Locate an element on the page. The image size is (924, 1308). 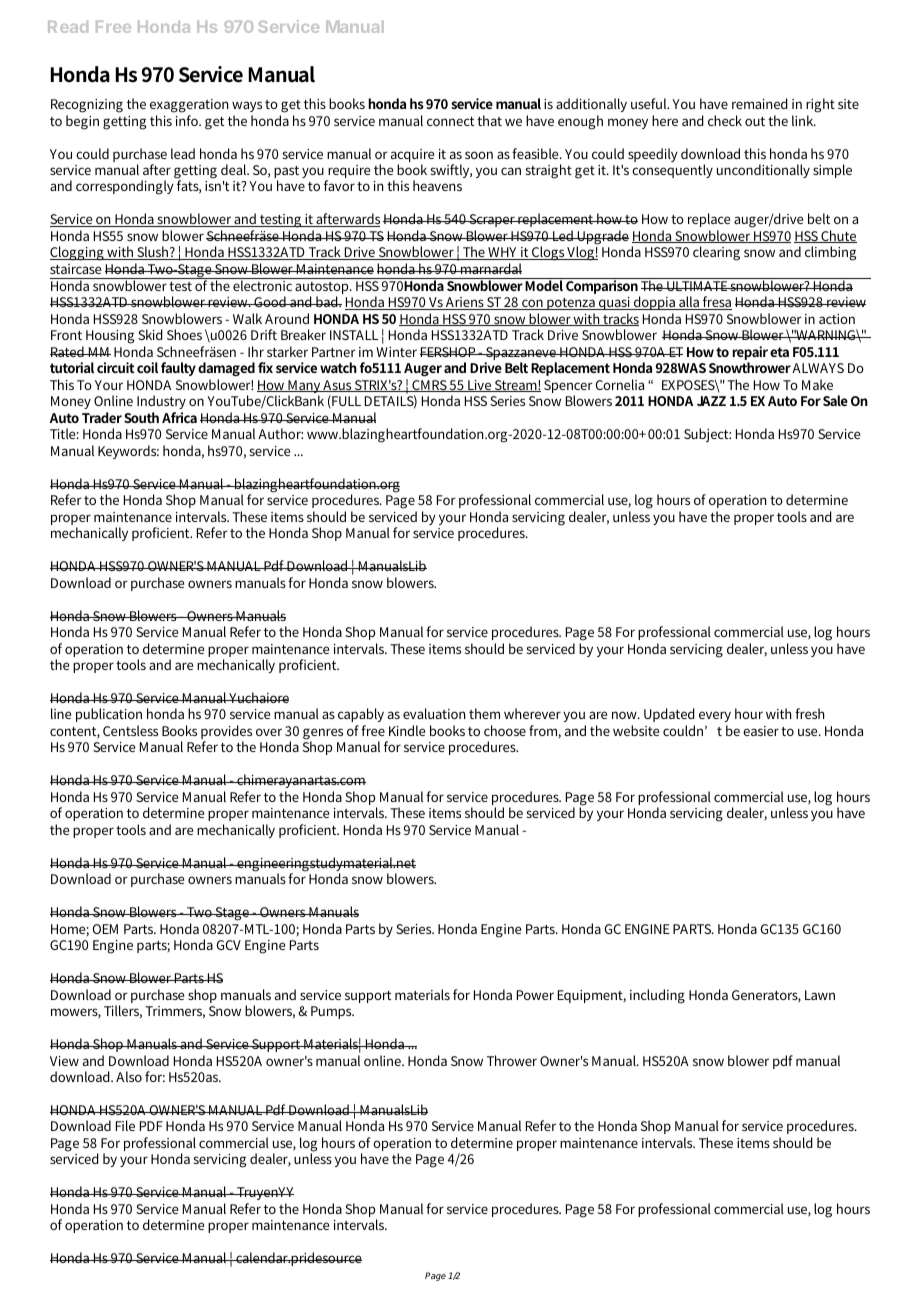
Clogging is located at coordinates (78, 253).
